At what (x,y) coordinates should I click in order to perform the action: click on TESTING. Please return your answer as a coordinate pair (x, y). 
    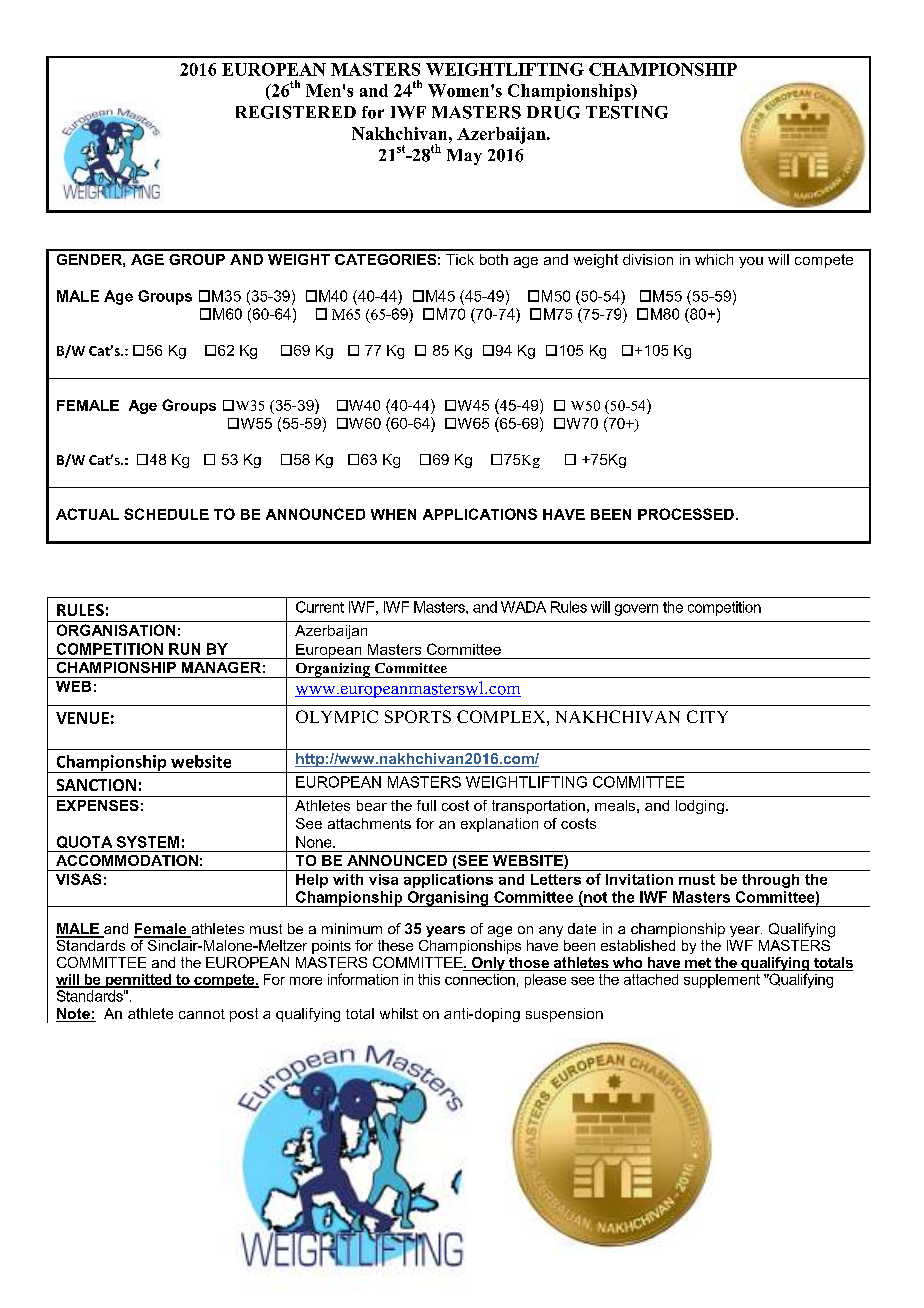
    Looking at the image, I should click on (627, 112).
